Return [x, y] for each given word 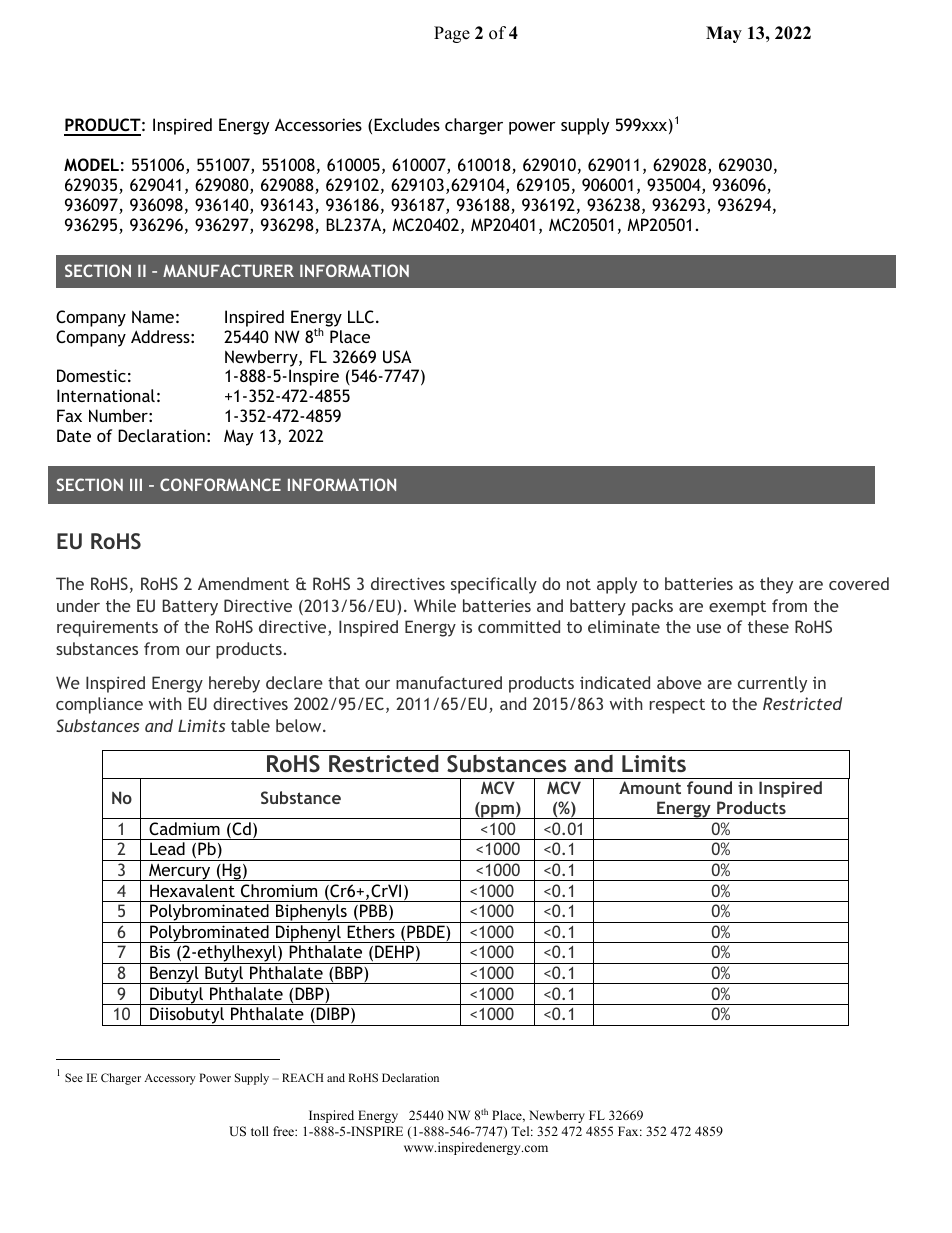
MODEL [91, 164]
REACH [303, 1077]
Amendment [243, 583]
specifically [494, 585]
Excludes [407, 124]
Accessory [170, 1079]
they [776, 585]
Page [452, 34]
